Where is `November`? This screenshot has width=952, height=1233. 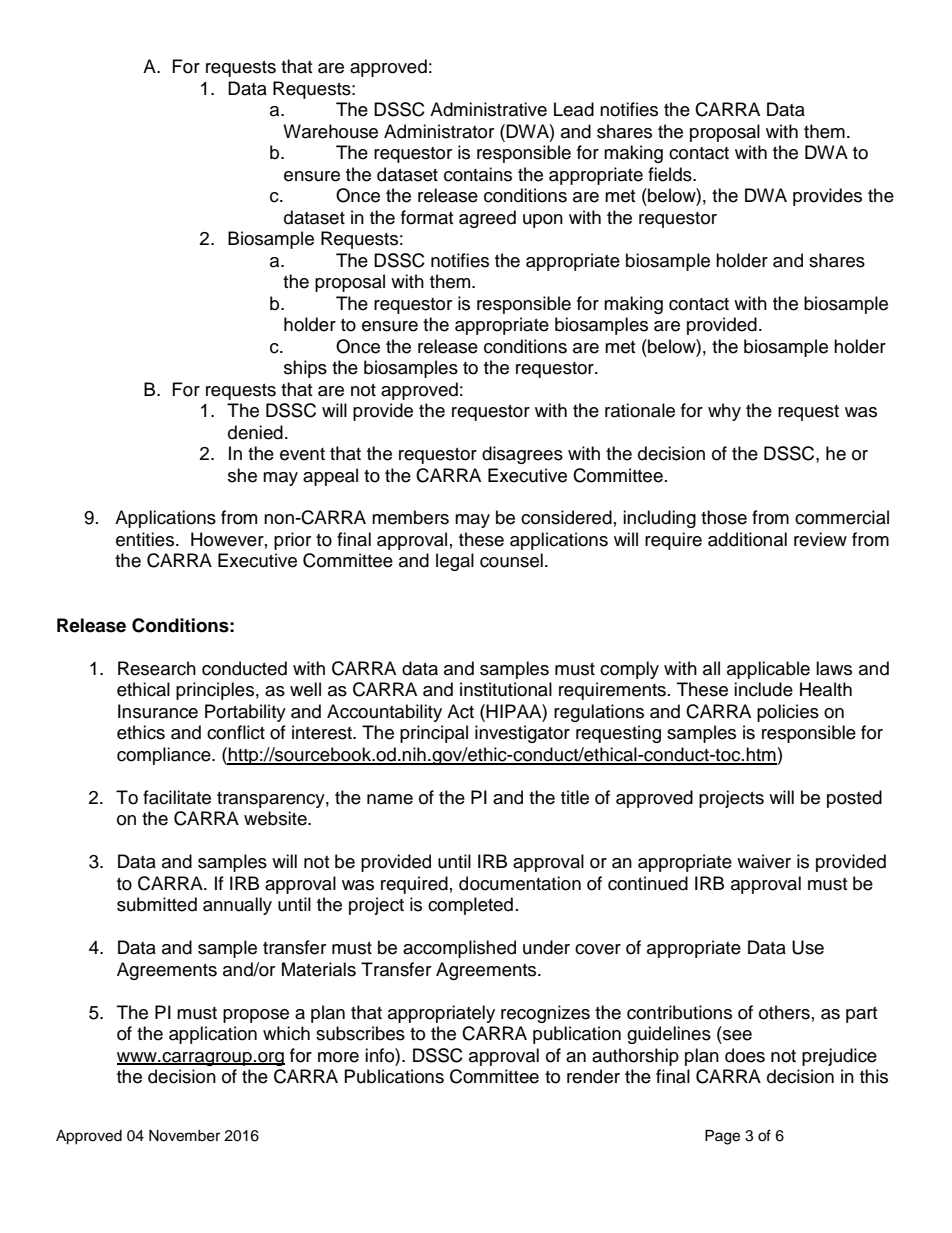 November is located at coordinates (184, 1136).
